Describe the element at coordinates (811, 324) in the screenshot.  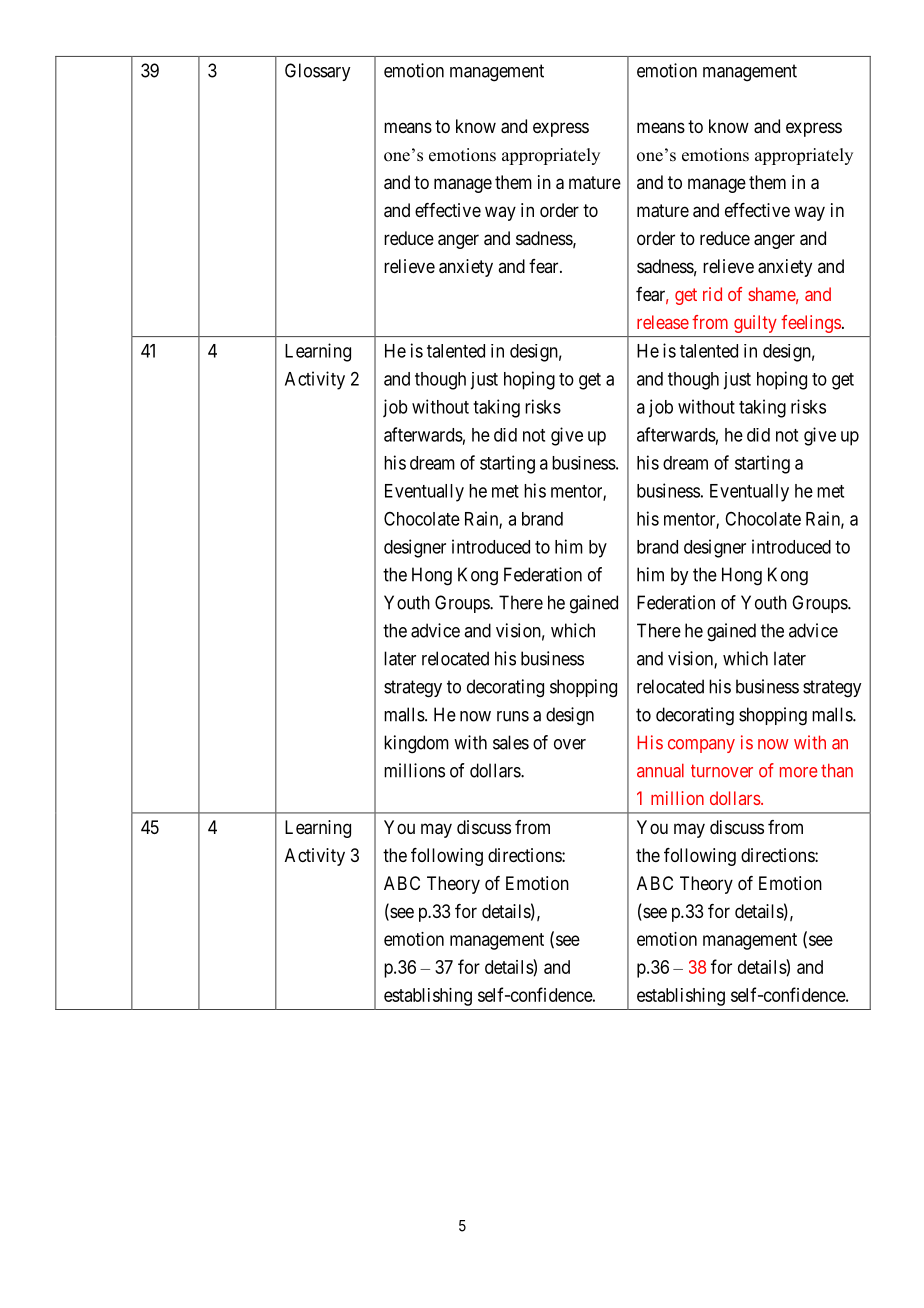
I see `feelings` at that location.
